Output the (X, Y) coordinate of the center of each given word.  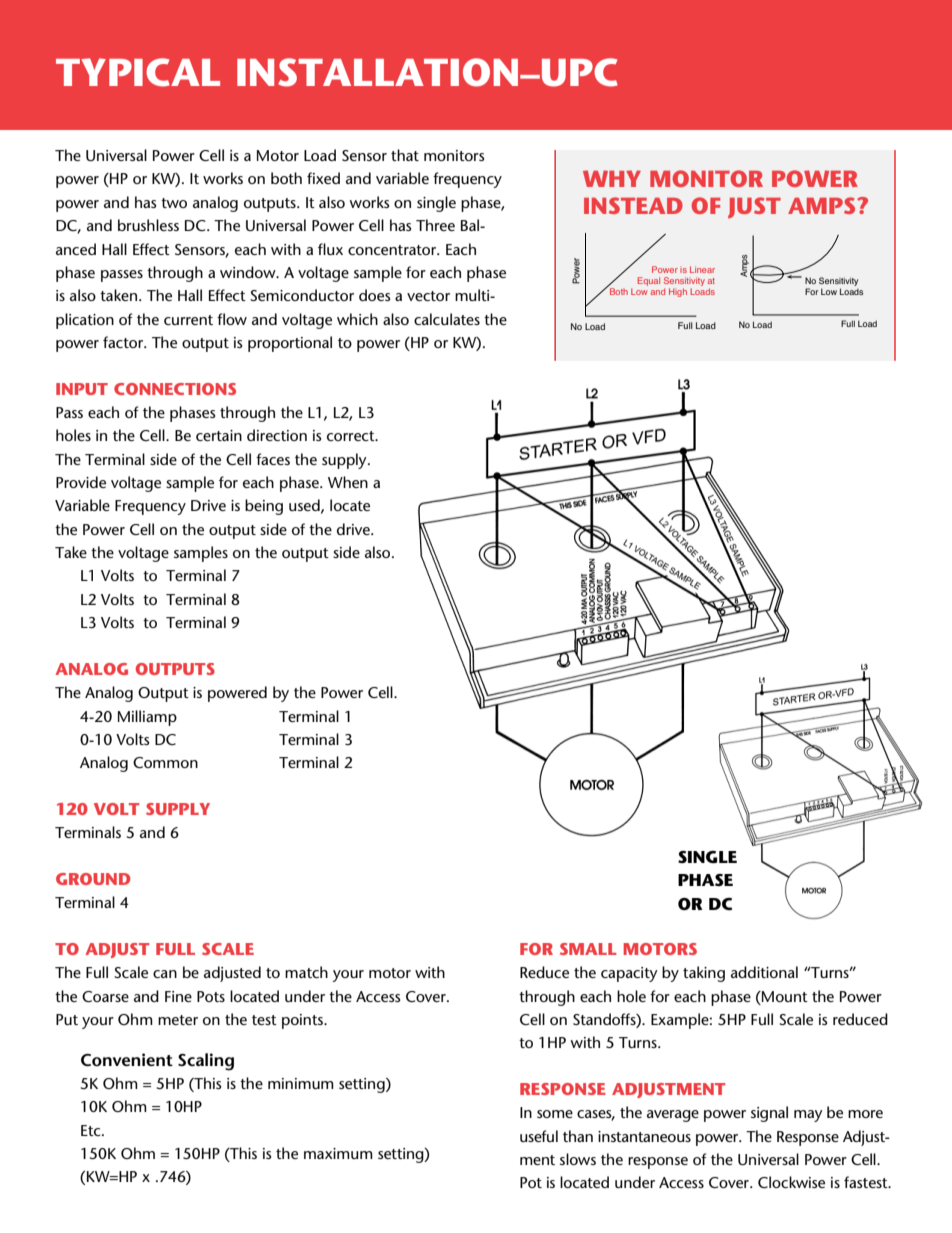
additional (764, 972)
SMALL (588, 949)
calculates (447, 319)
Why (612, 178)
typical (138, 72)
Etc (92, 1130)
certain (219, 435)
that (405, 155)
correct (352, 436)
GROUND (93, 879)
